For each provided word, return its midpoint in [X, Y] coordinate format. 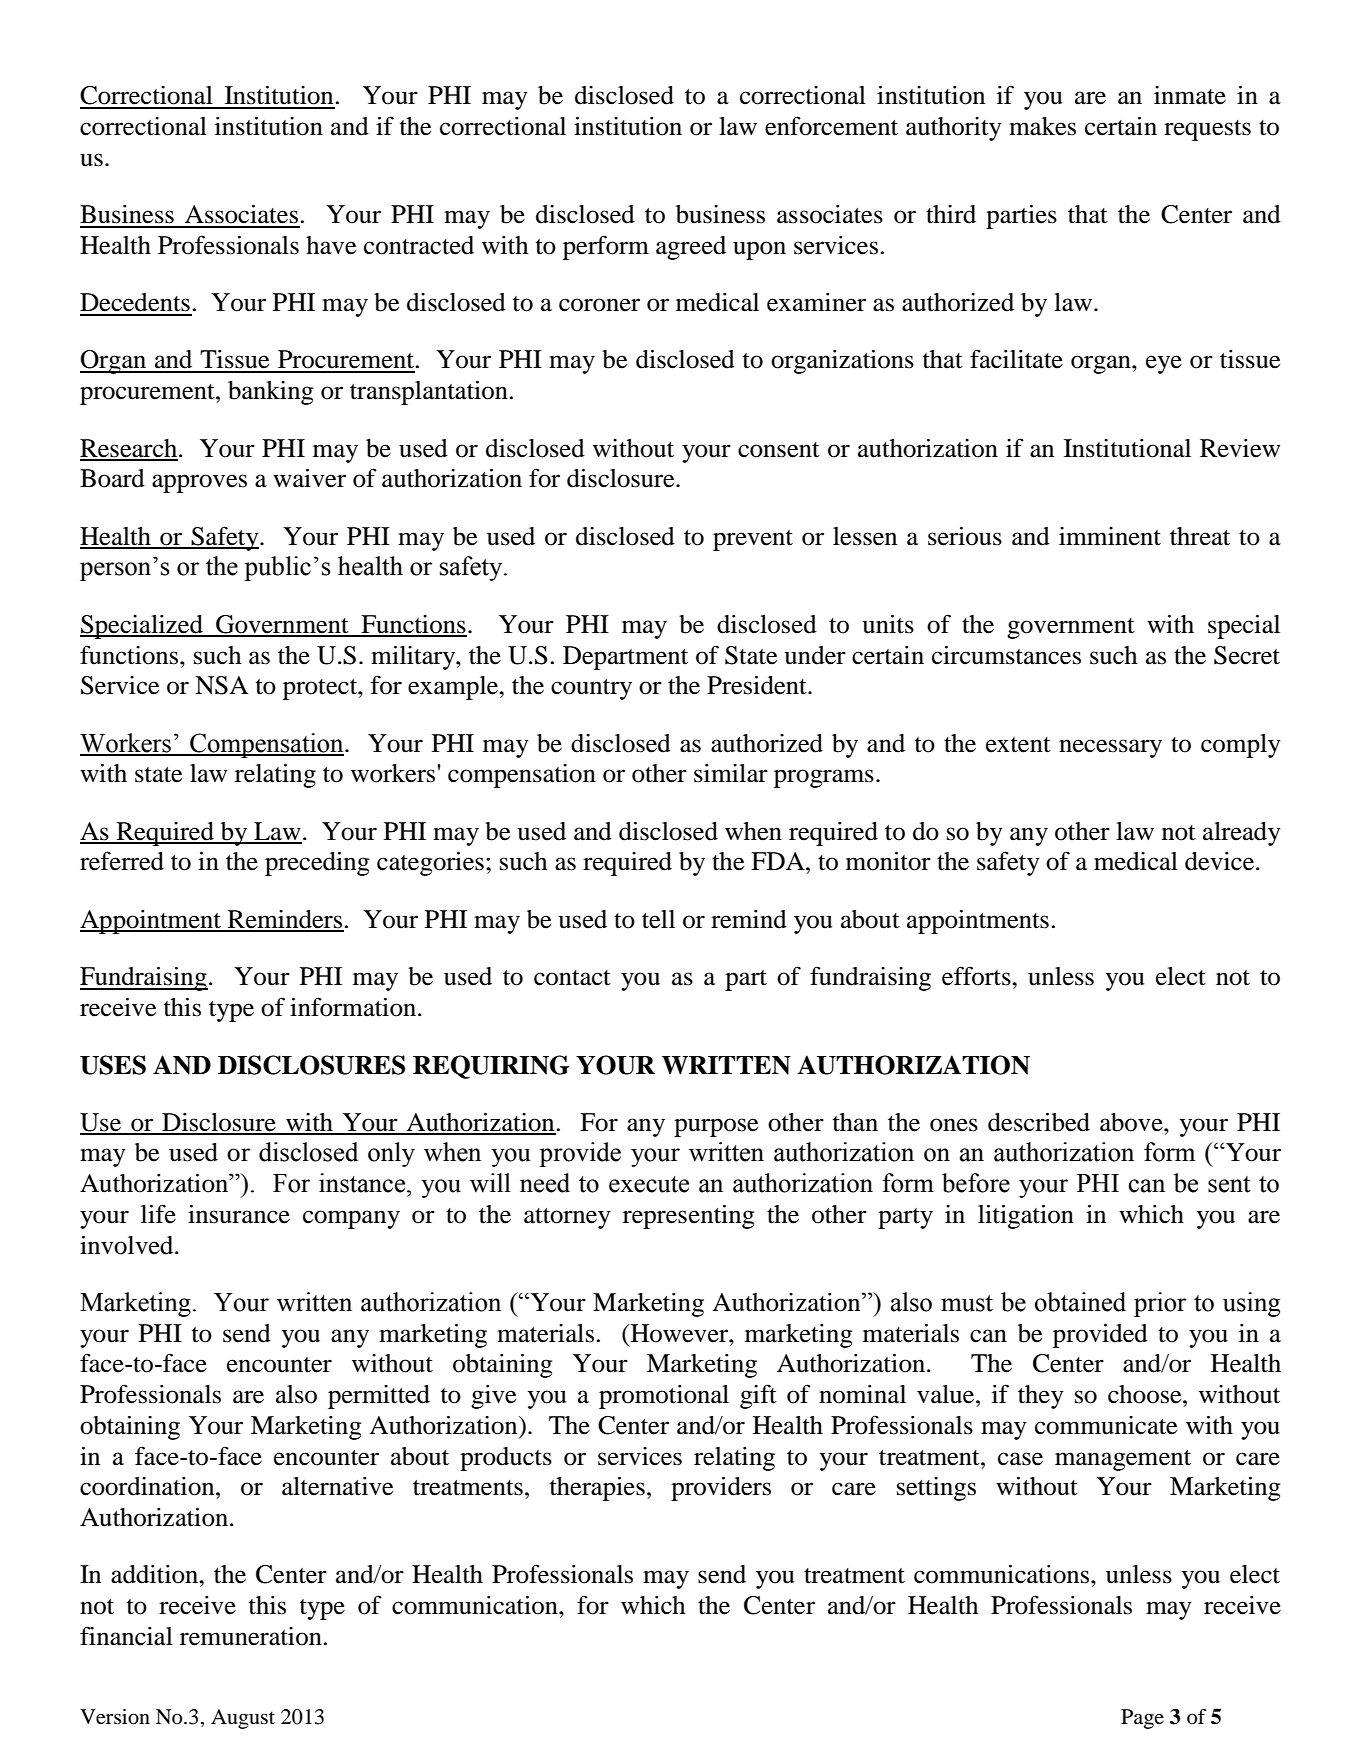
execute [649, 1184]
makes [1042, 126]
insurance [239, 1214]
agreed [691, 248]
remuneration [251, 1636]
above [1132, 1122]
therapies [597, 1489]
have [331, 245]
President [758, 685]
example [454, 688]
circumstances [1006, 655]
